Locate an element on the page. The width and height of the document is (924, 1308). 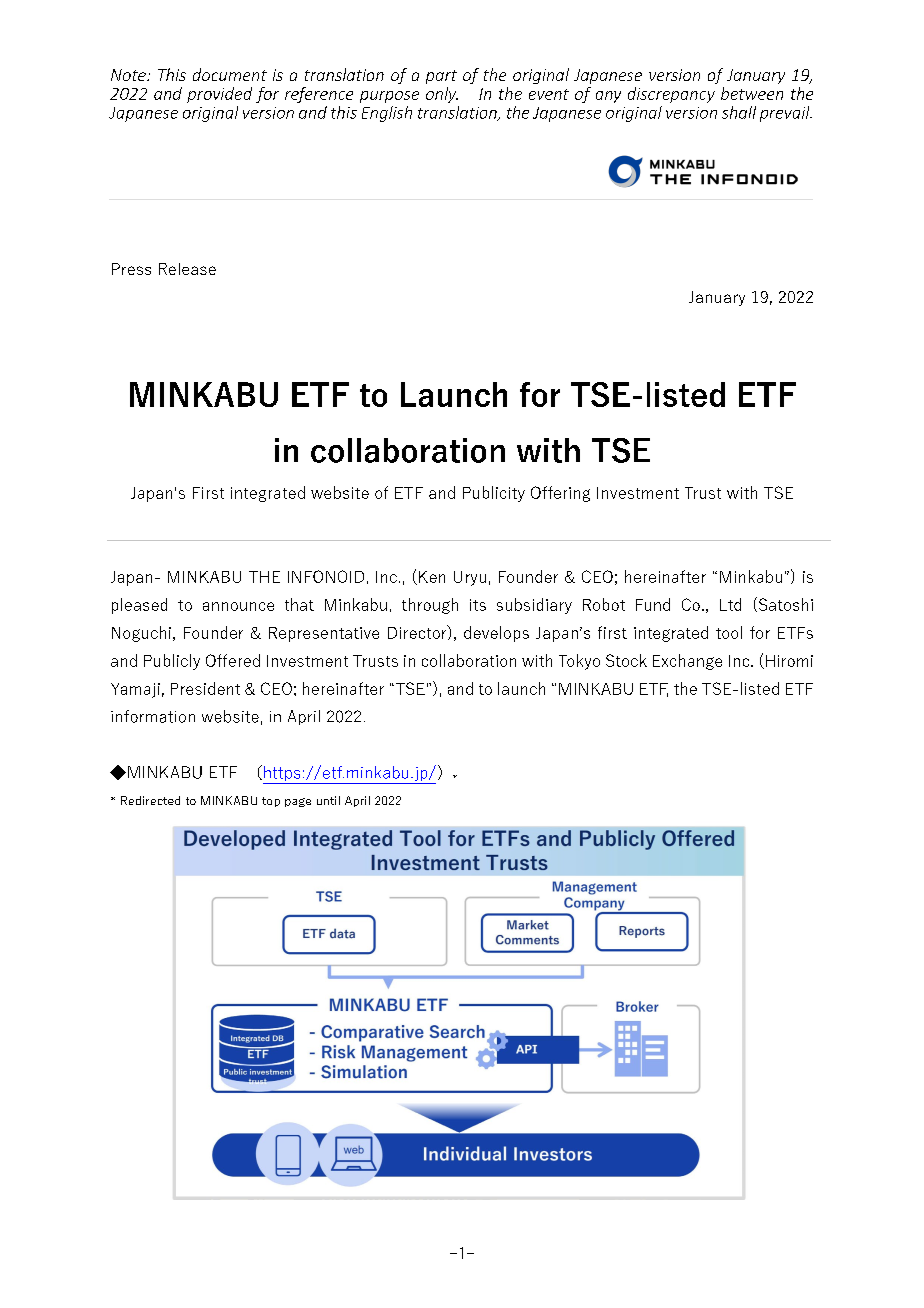
until is located at coordinates (328, 800).
